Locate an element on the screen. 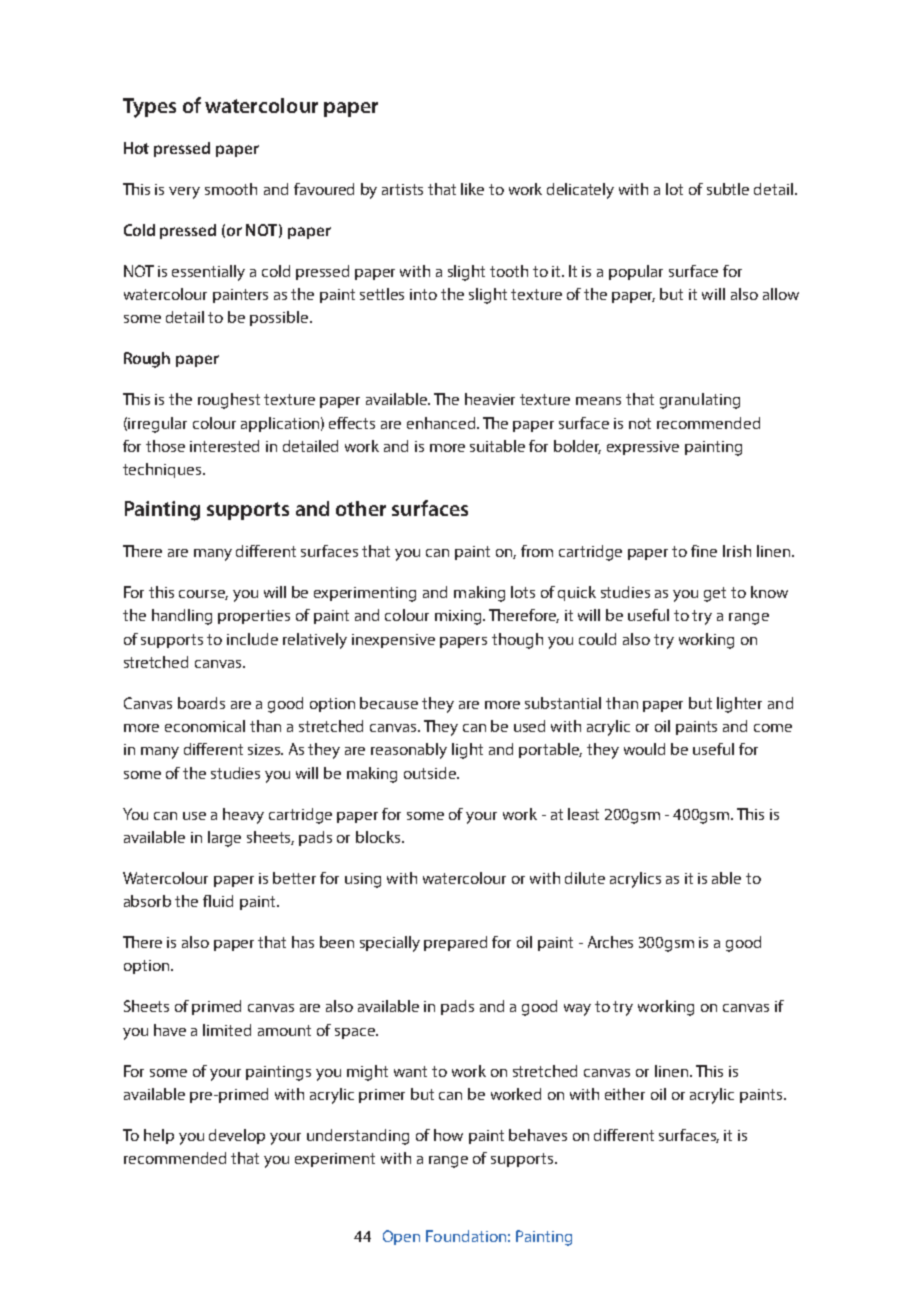  dilute is located at coordinates (585, 878).
